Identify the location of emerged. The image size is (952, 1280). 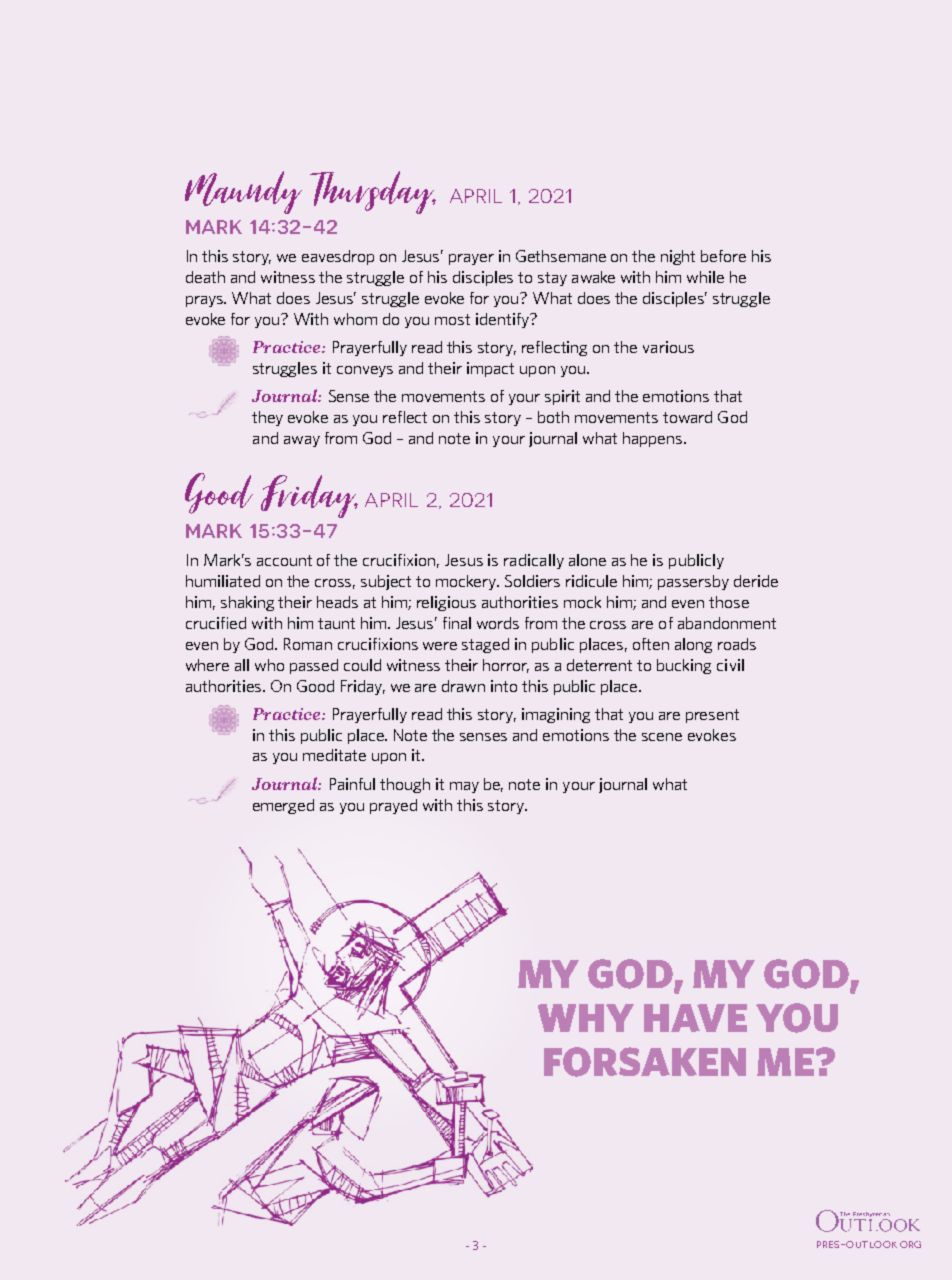
(283, 806).
